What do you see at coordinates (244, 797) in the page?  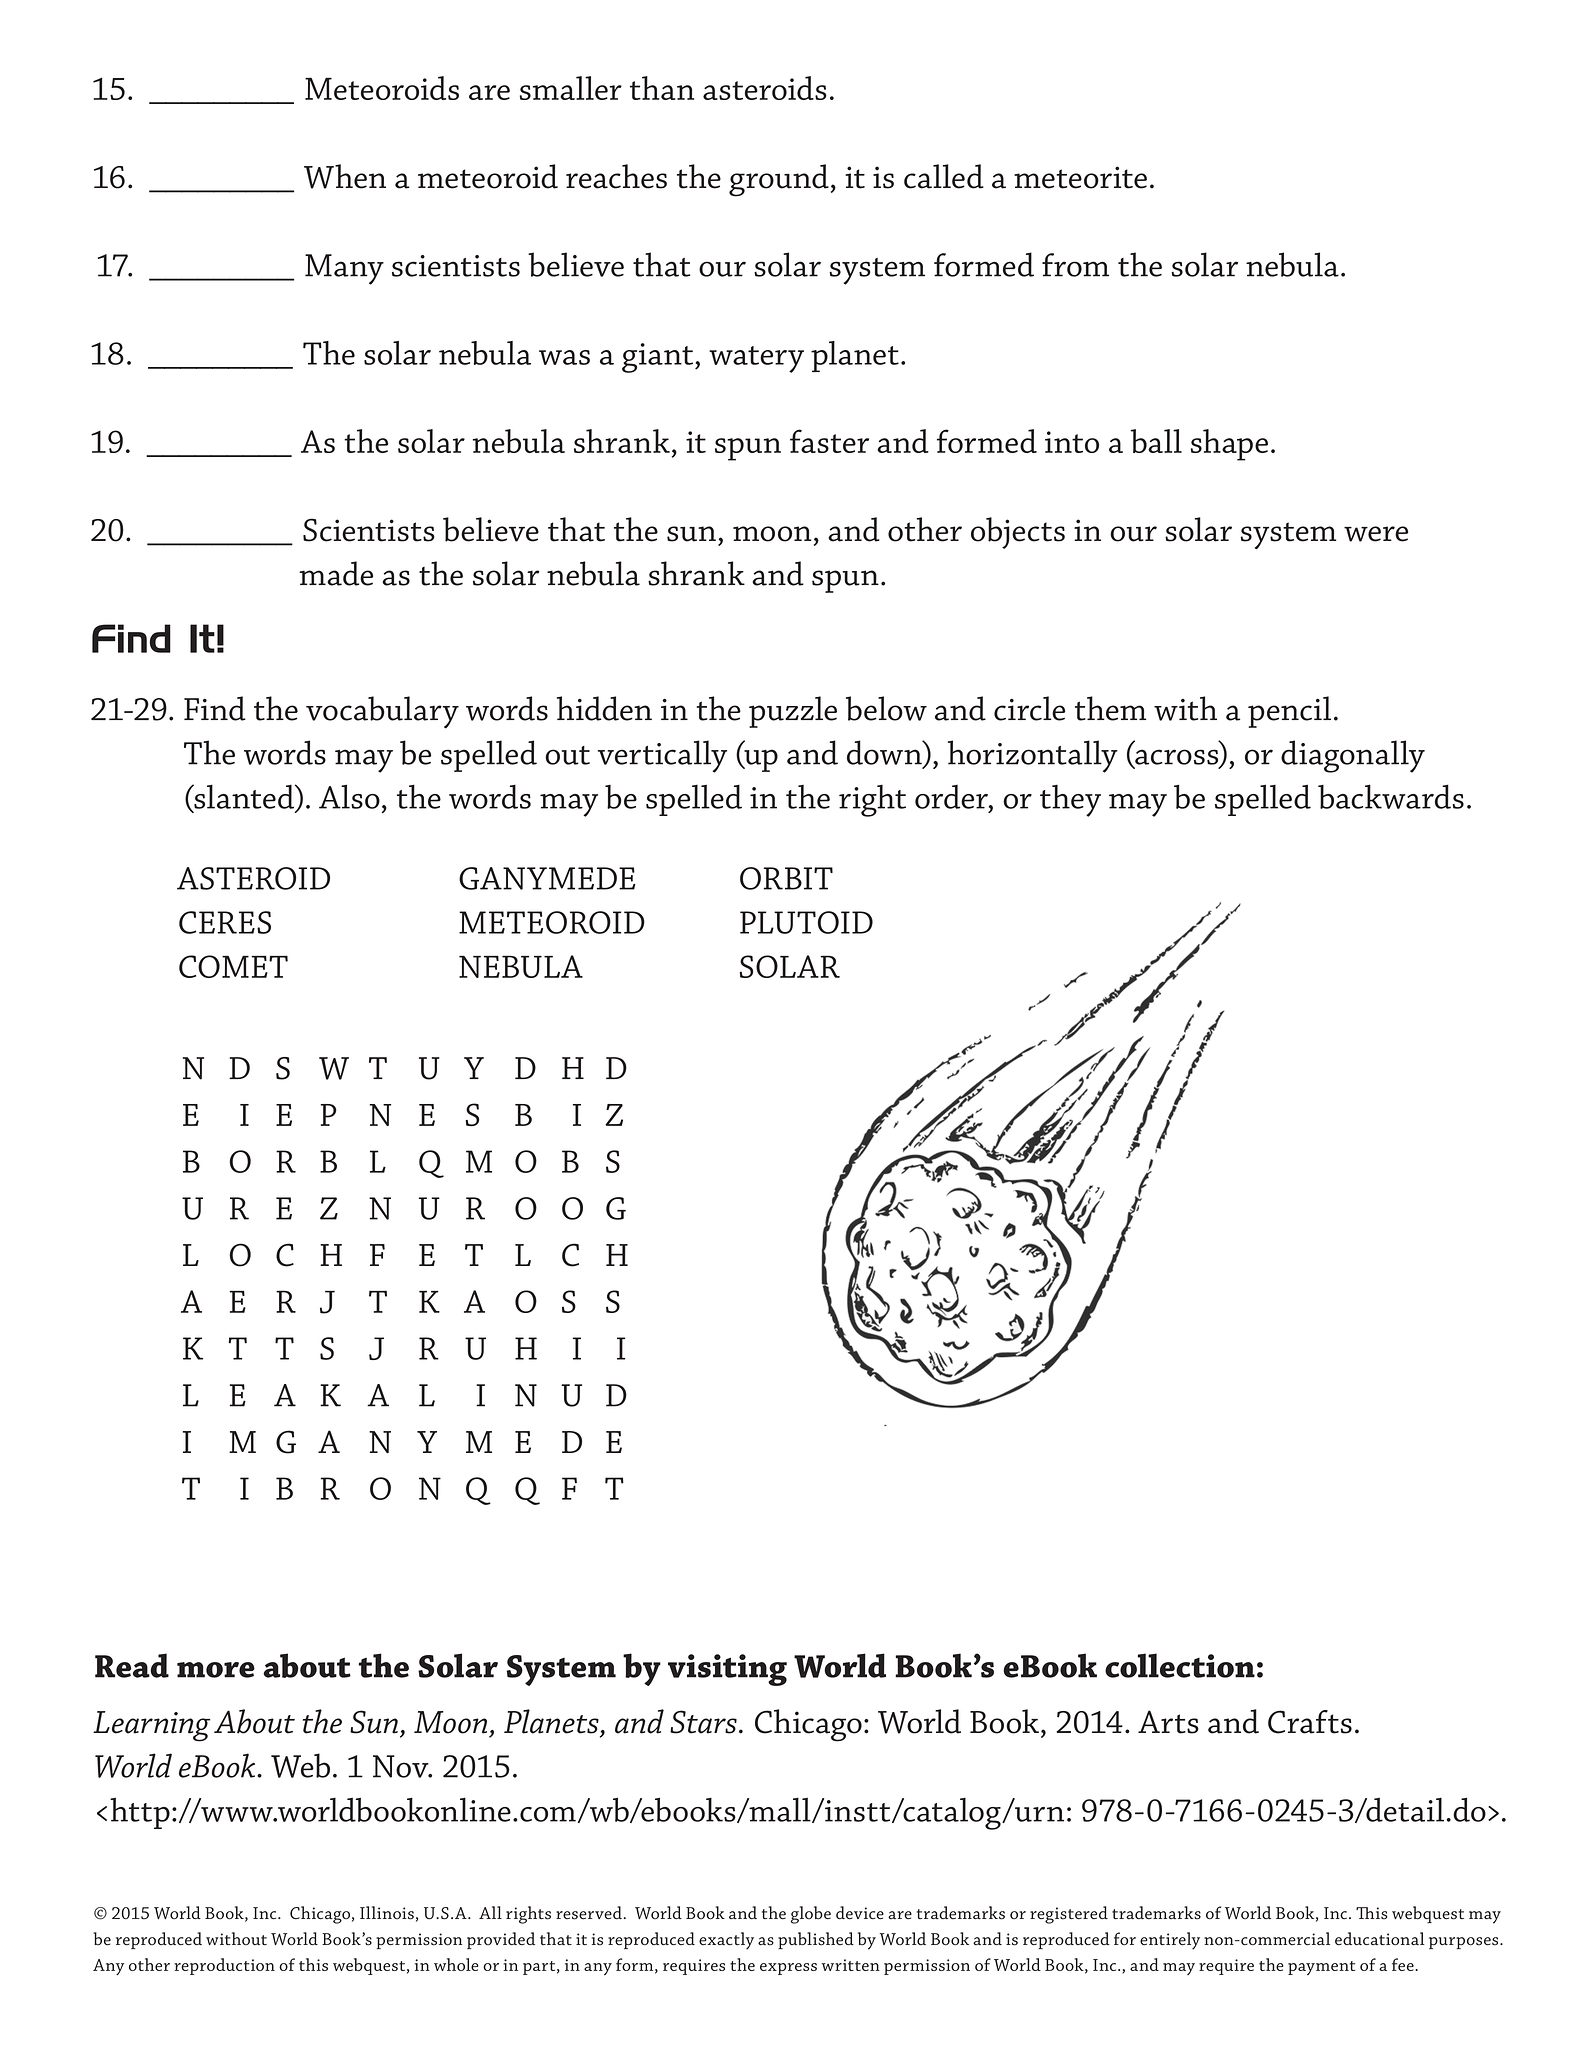 I see `slanted` at bounding box center [244, 797].
